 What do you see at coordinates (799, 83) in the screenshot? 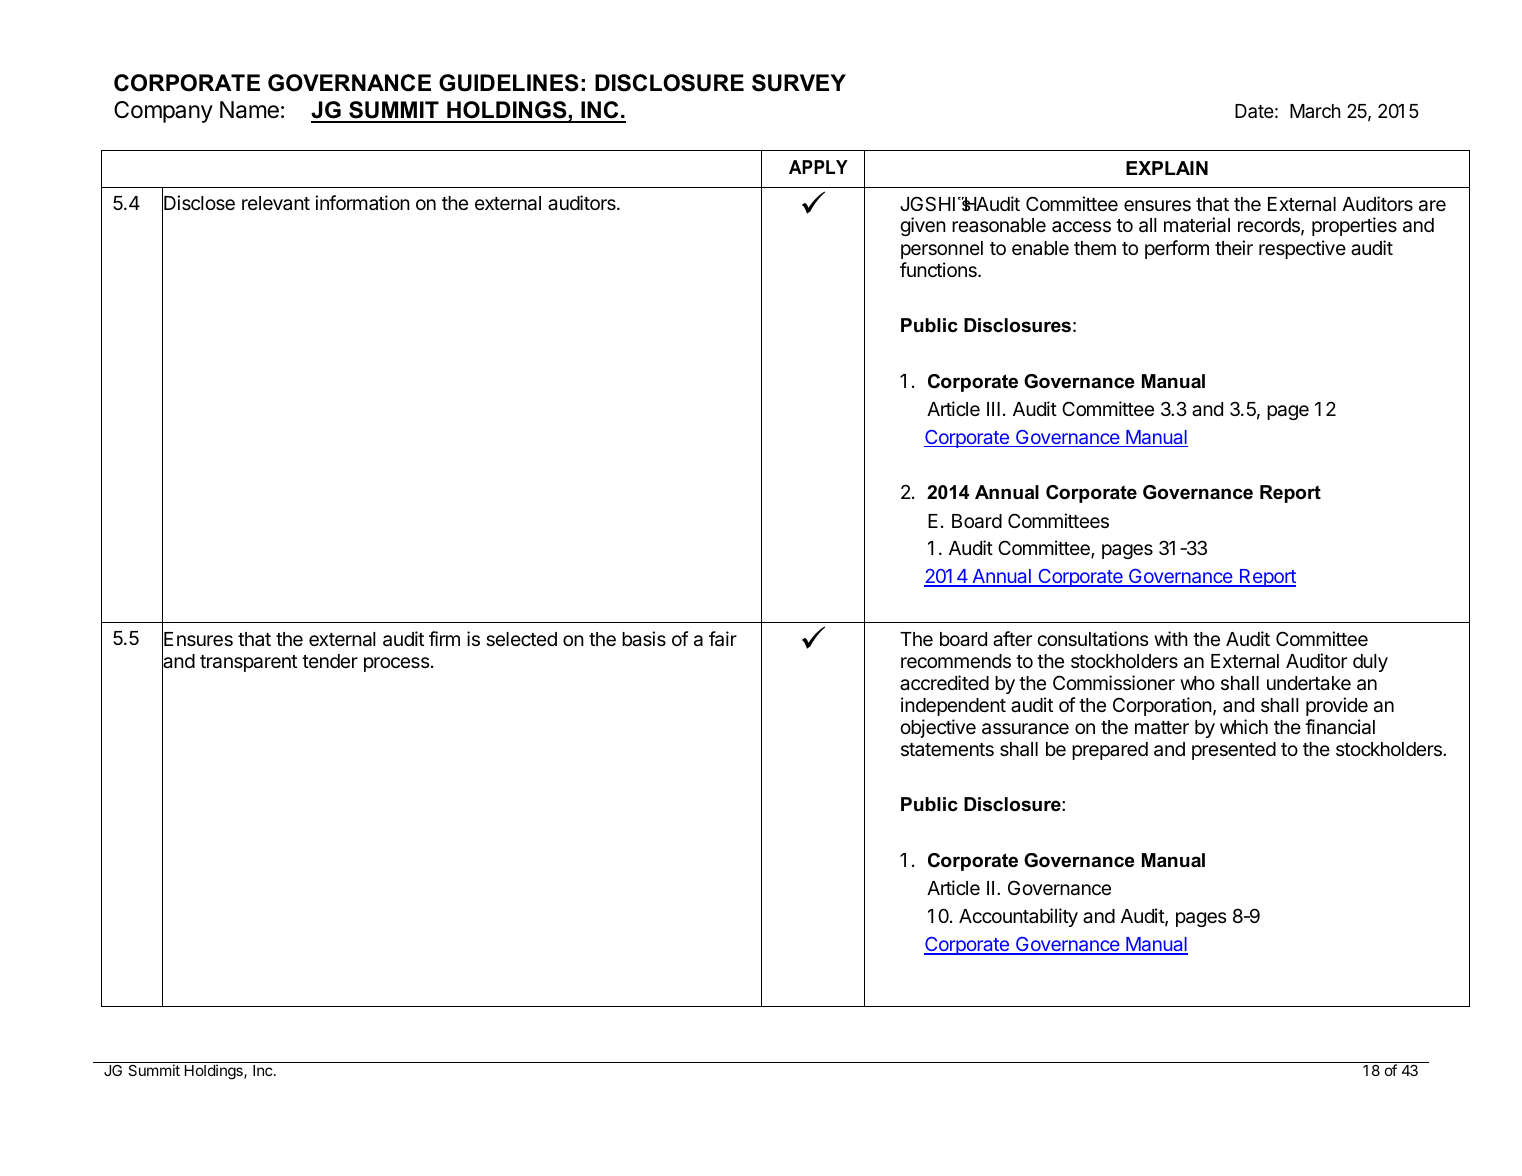
I see `SURVEY` at bounding box center [799, 83].
